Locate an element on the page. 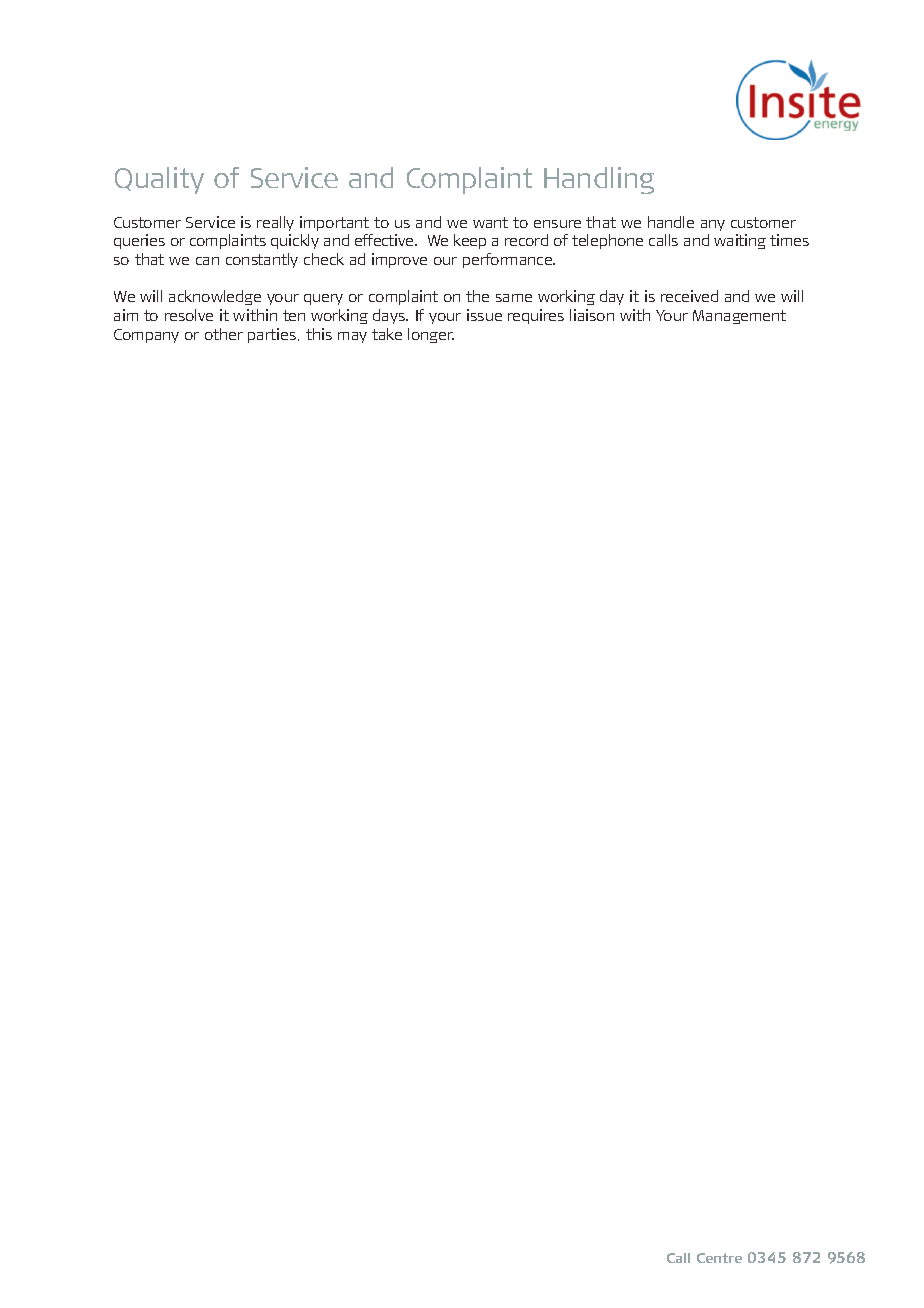 This document has height=1308, width=924. Centre is located at coordinates (719, 1258).
